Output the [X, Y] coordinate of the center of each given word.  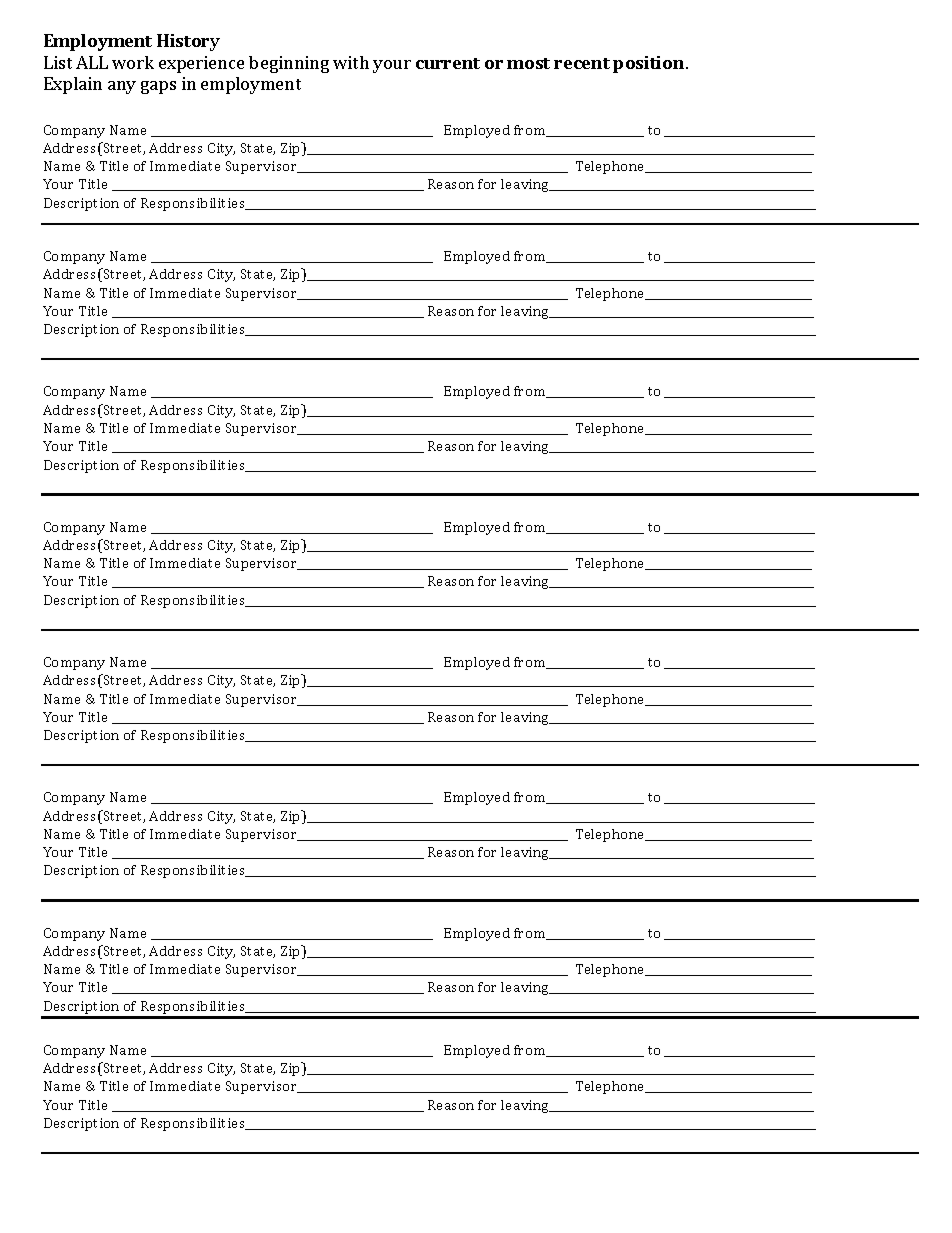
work [133, 62]
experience [201, 64]
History [188, 42]
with [351, 62]
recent [582, 63]
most [528, 63]
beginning [289, 64]
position [650, 64]
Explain [73, 85]
